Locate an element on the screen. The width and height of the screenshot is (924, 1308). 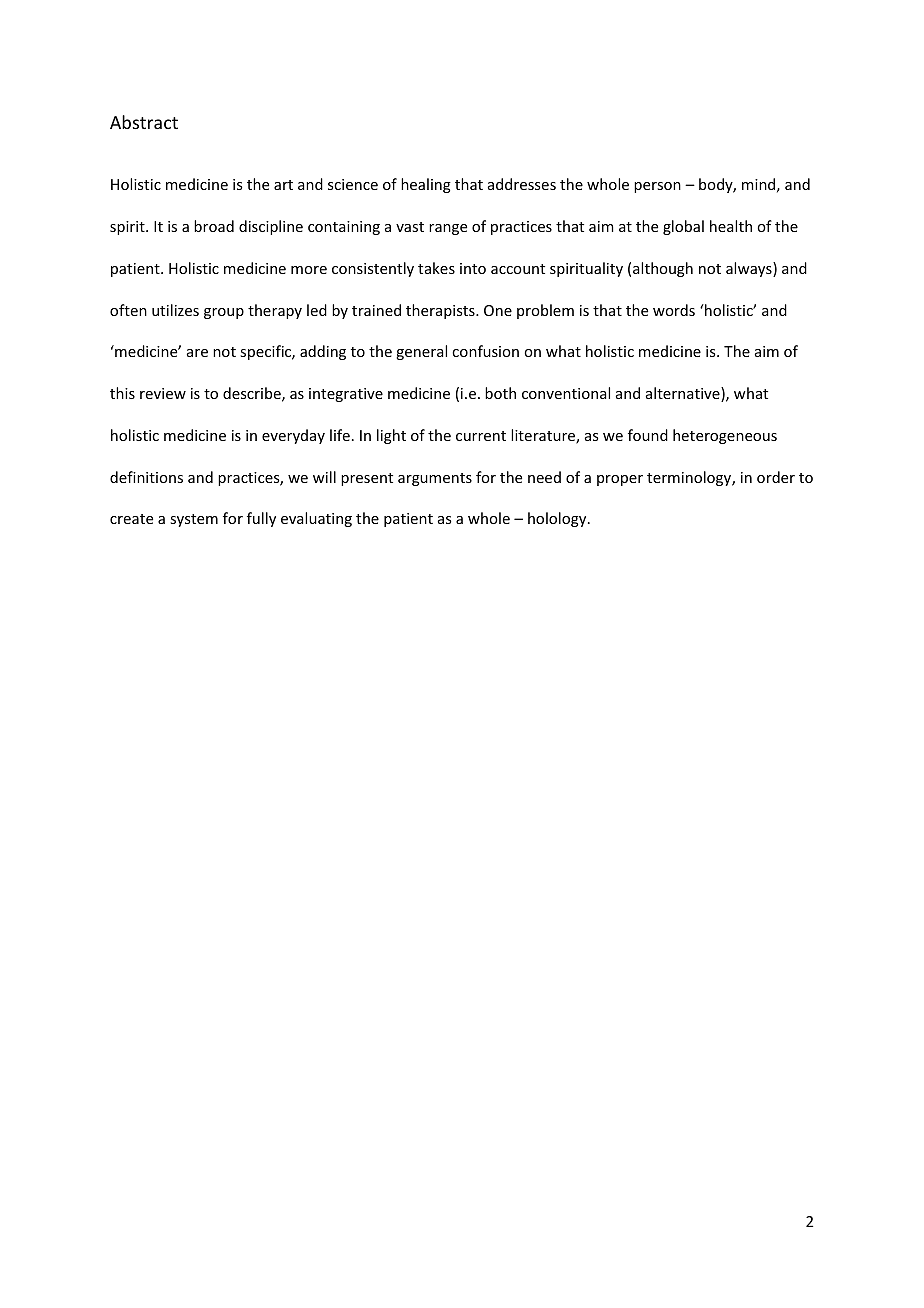
Abstract is located at coordinates (144, 122).
